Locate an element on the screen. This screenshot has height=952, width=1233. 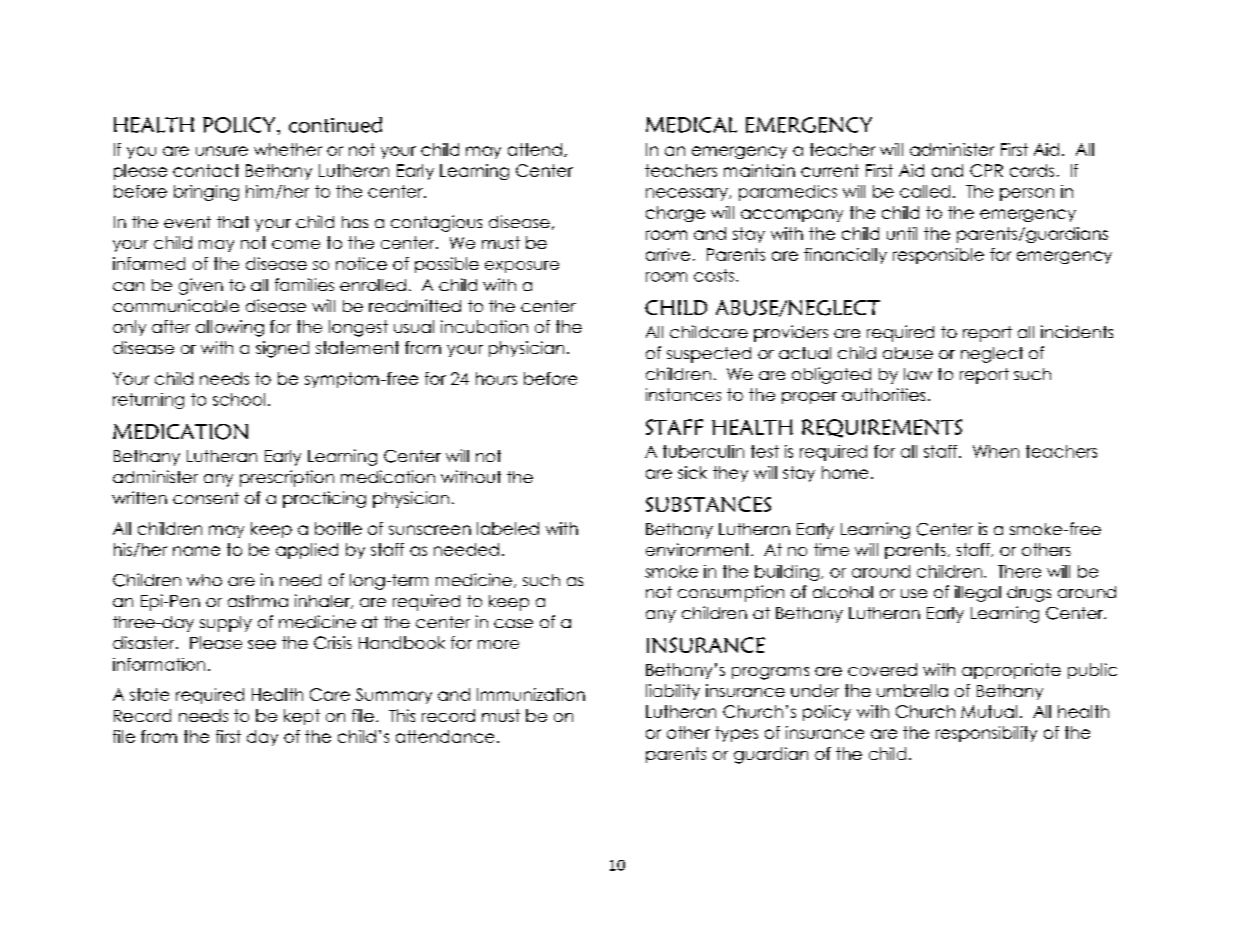
school is located at coordinates (239, 399).
